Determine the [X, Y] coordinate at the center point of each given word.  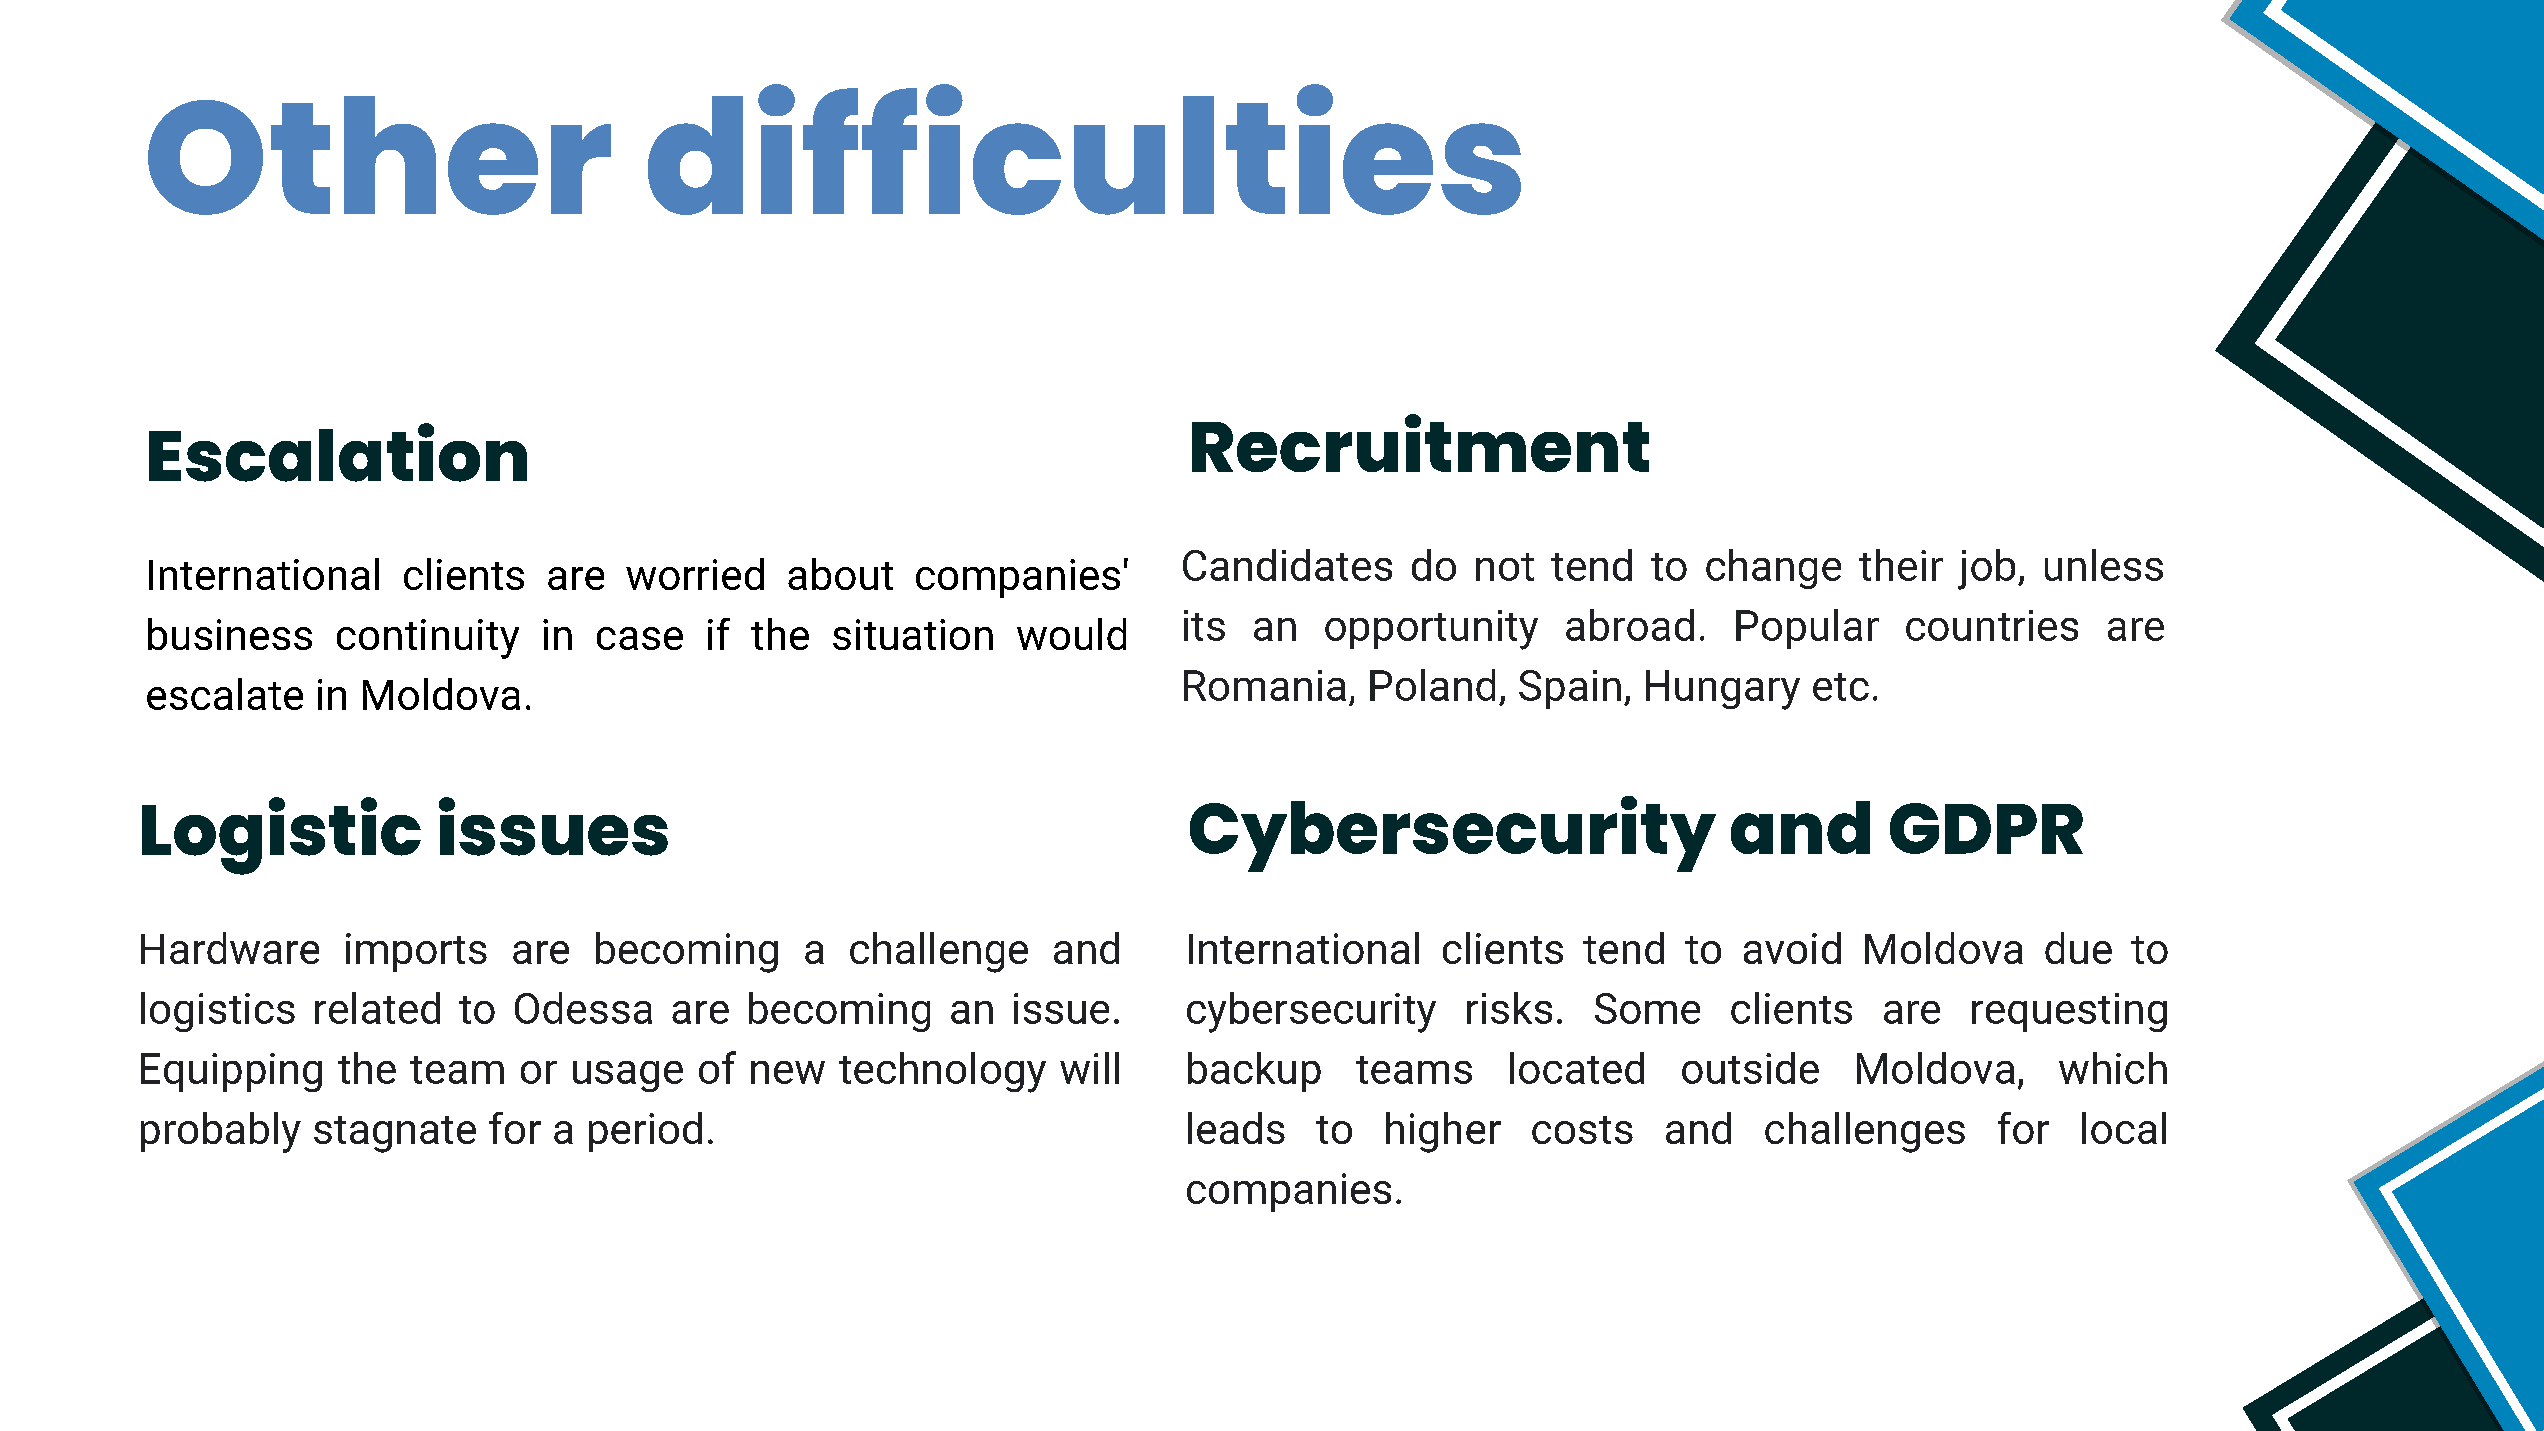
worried [695, 574]
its [1204, 625]
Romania [1265, 685]
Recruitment [1420, 443]
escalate [225, 694]
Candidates [1287, 565]
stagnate [395, 1134]
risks [1509, 1008]
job [1986, 569]
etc [1841, 687]
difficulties [1084, 149]
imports [416, 952]
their [1901, 565]
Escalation [338, 452]
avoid [1792, 948]
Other [379, 155]
